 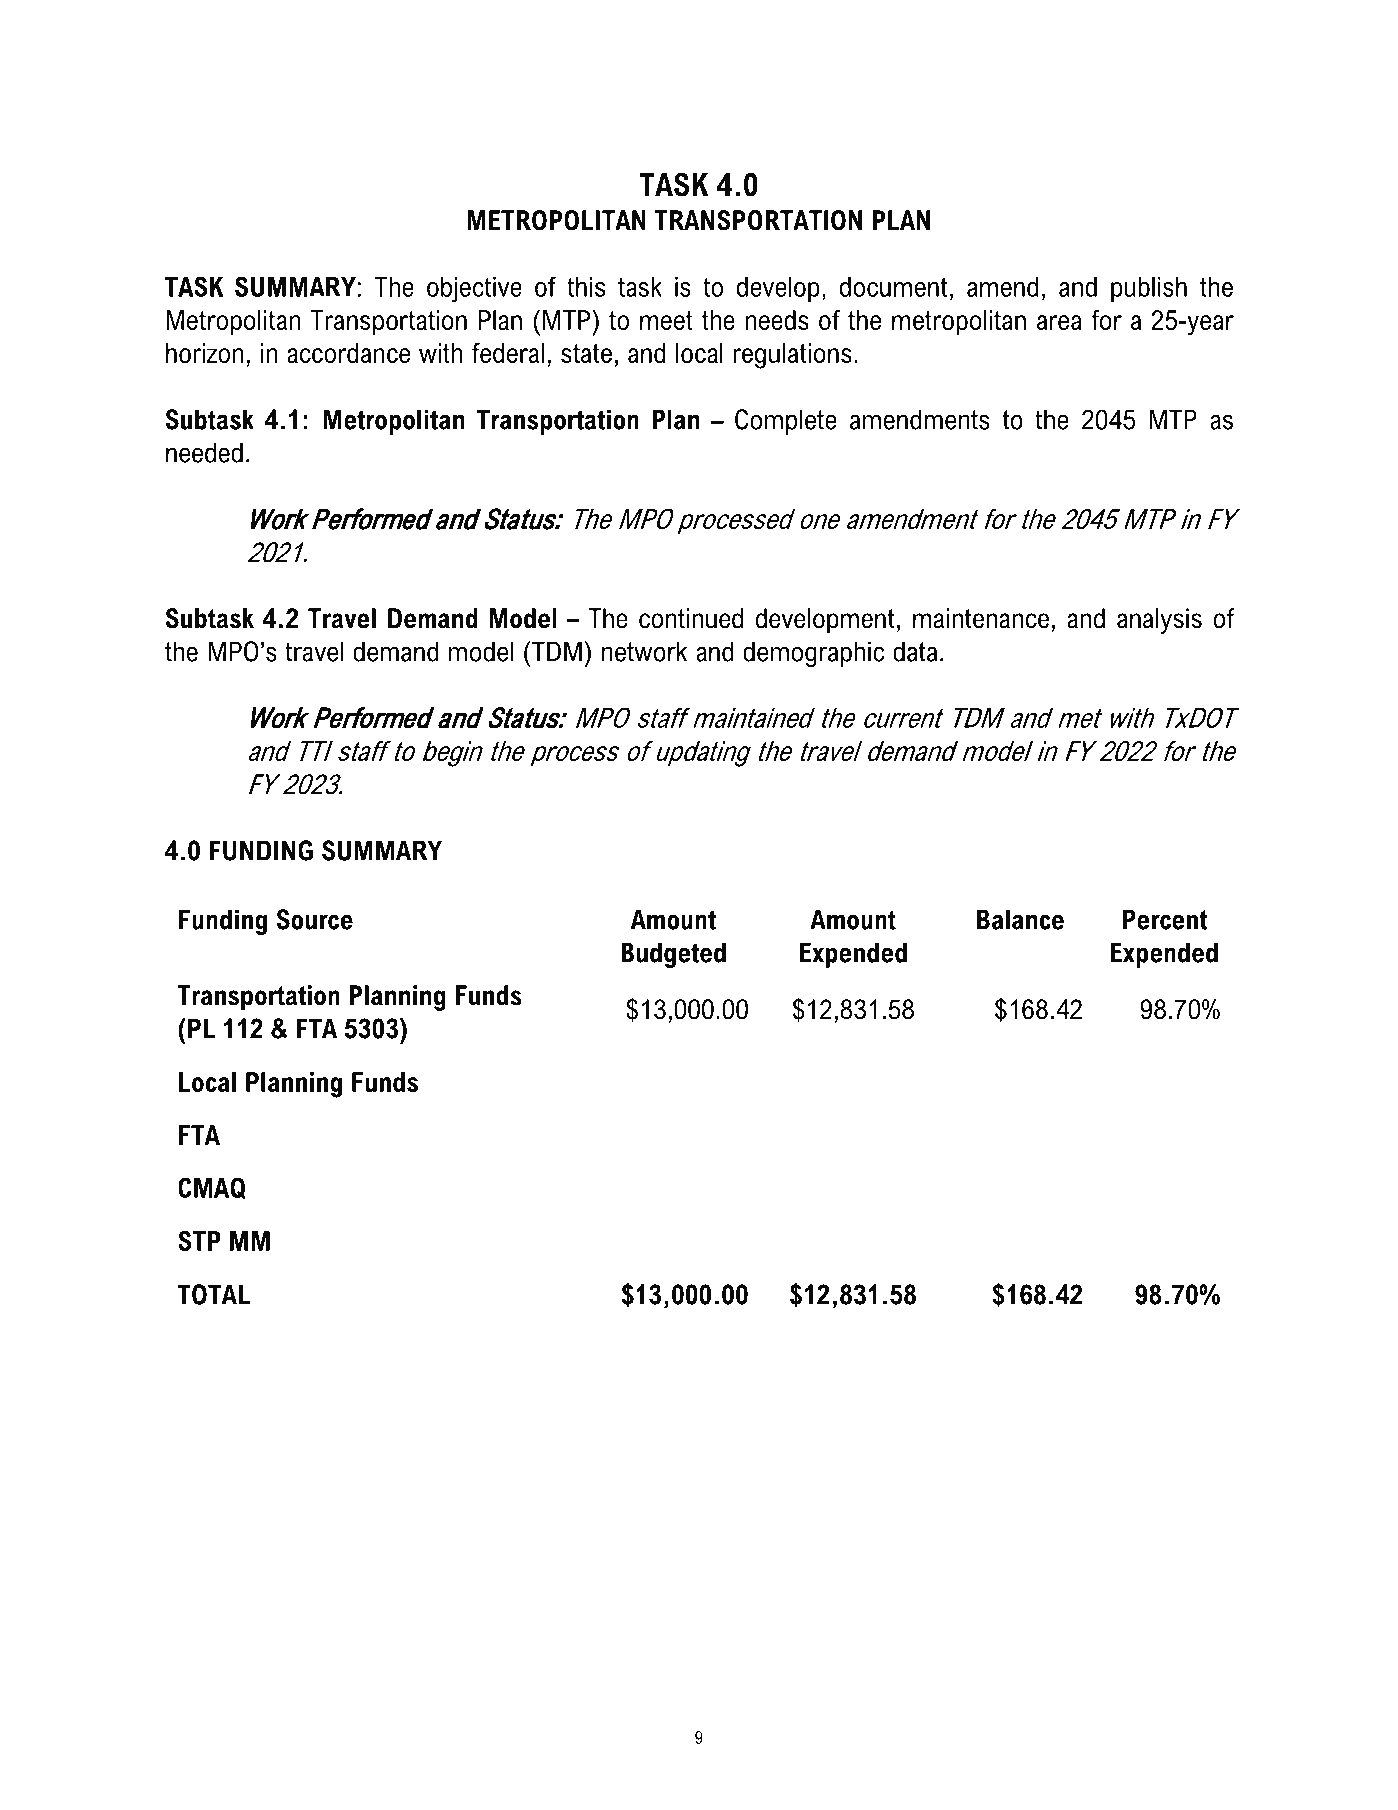 What do you see at coordinates (1165, 919) in the screenshot?
I see `Percent` at bounding box center [1165, 919].
